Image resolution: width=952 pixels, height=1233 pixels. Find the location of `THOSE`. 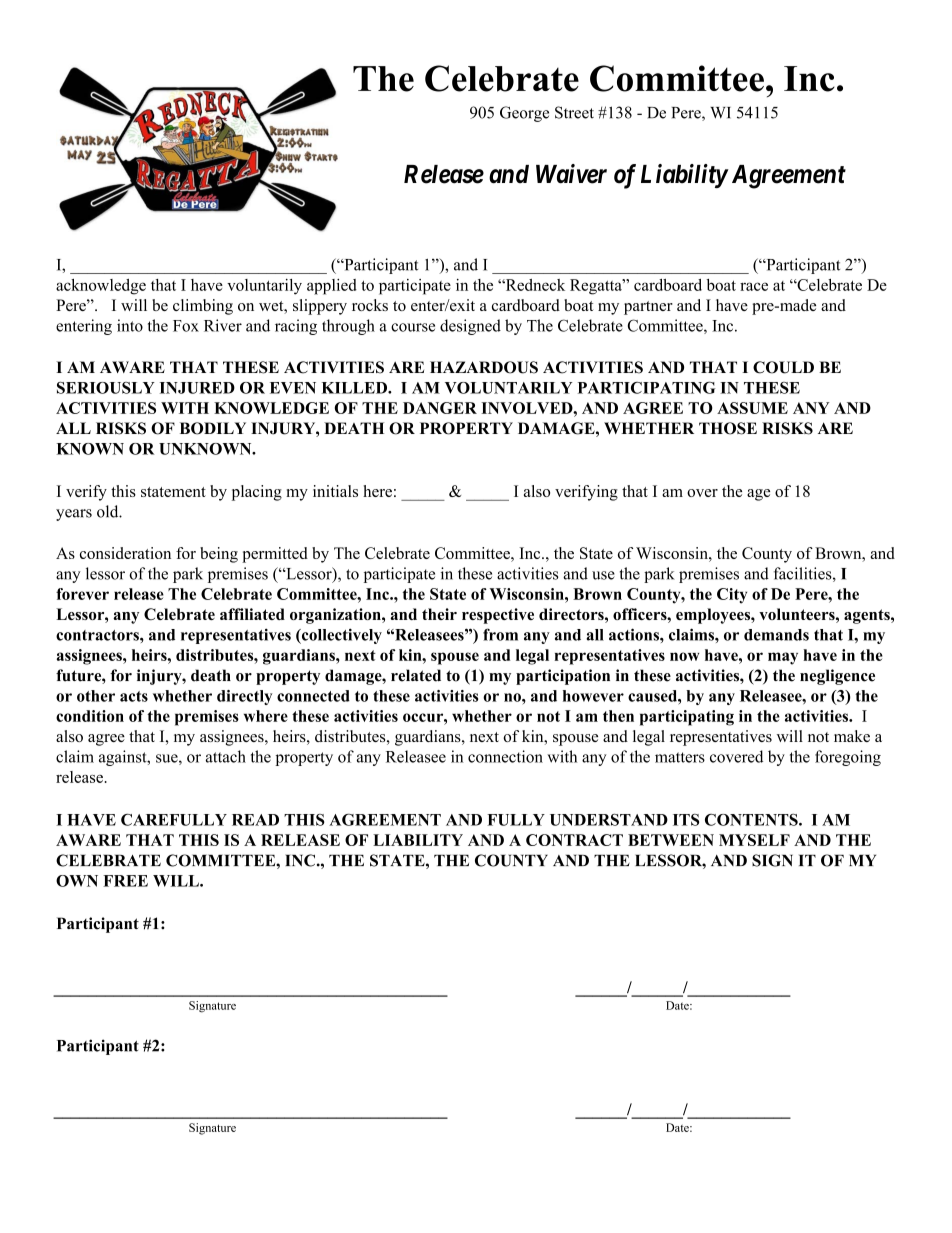

THOSE is located at coordinates (728, 428).
